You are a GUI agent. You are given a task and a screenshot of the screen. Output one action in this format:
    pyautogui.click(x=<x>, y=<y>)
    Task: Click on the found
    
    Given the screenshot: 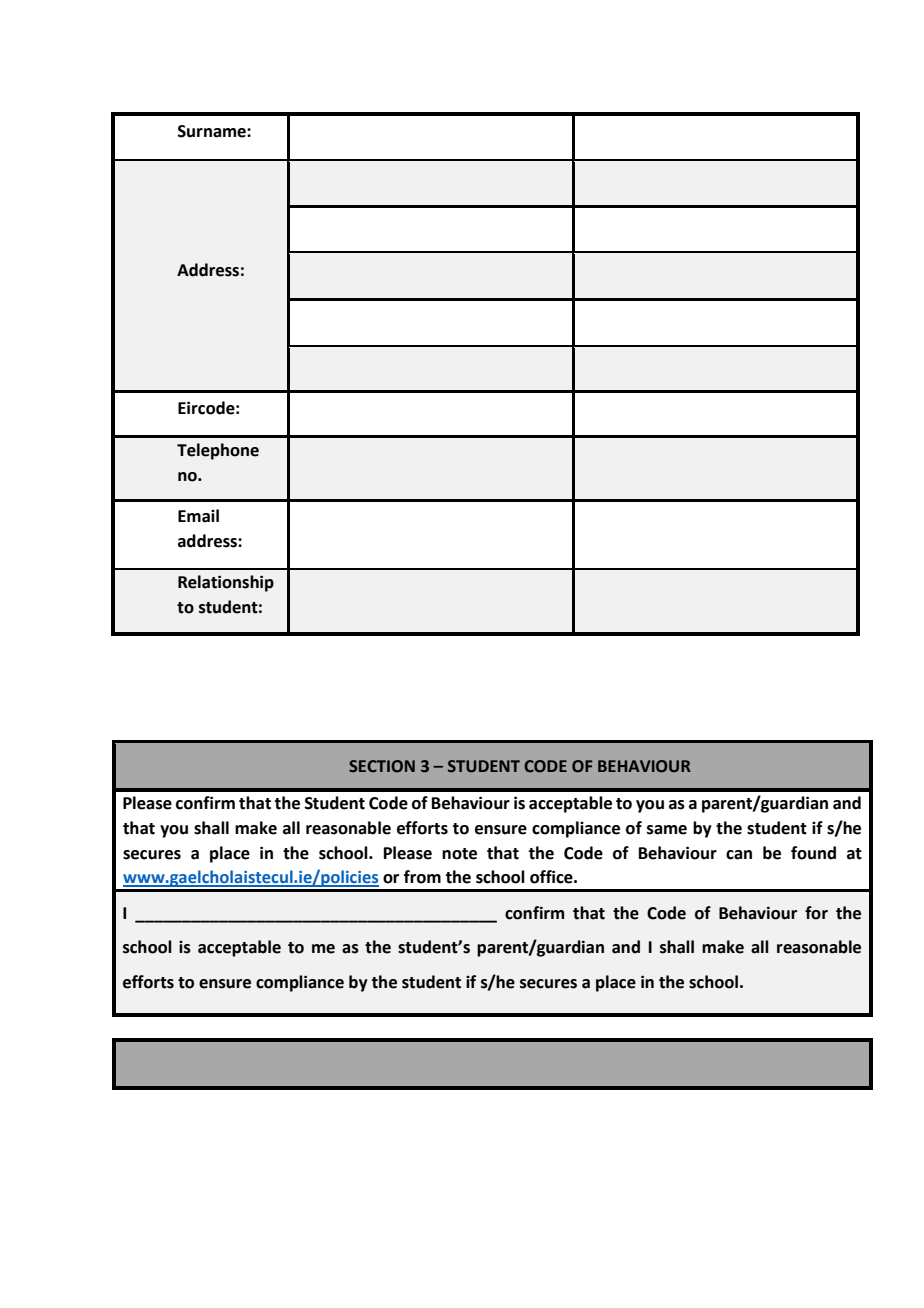 What is the action you would take?
    pyautogui.click(x=813, y=853)
